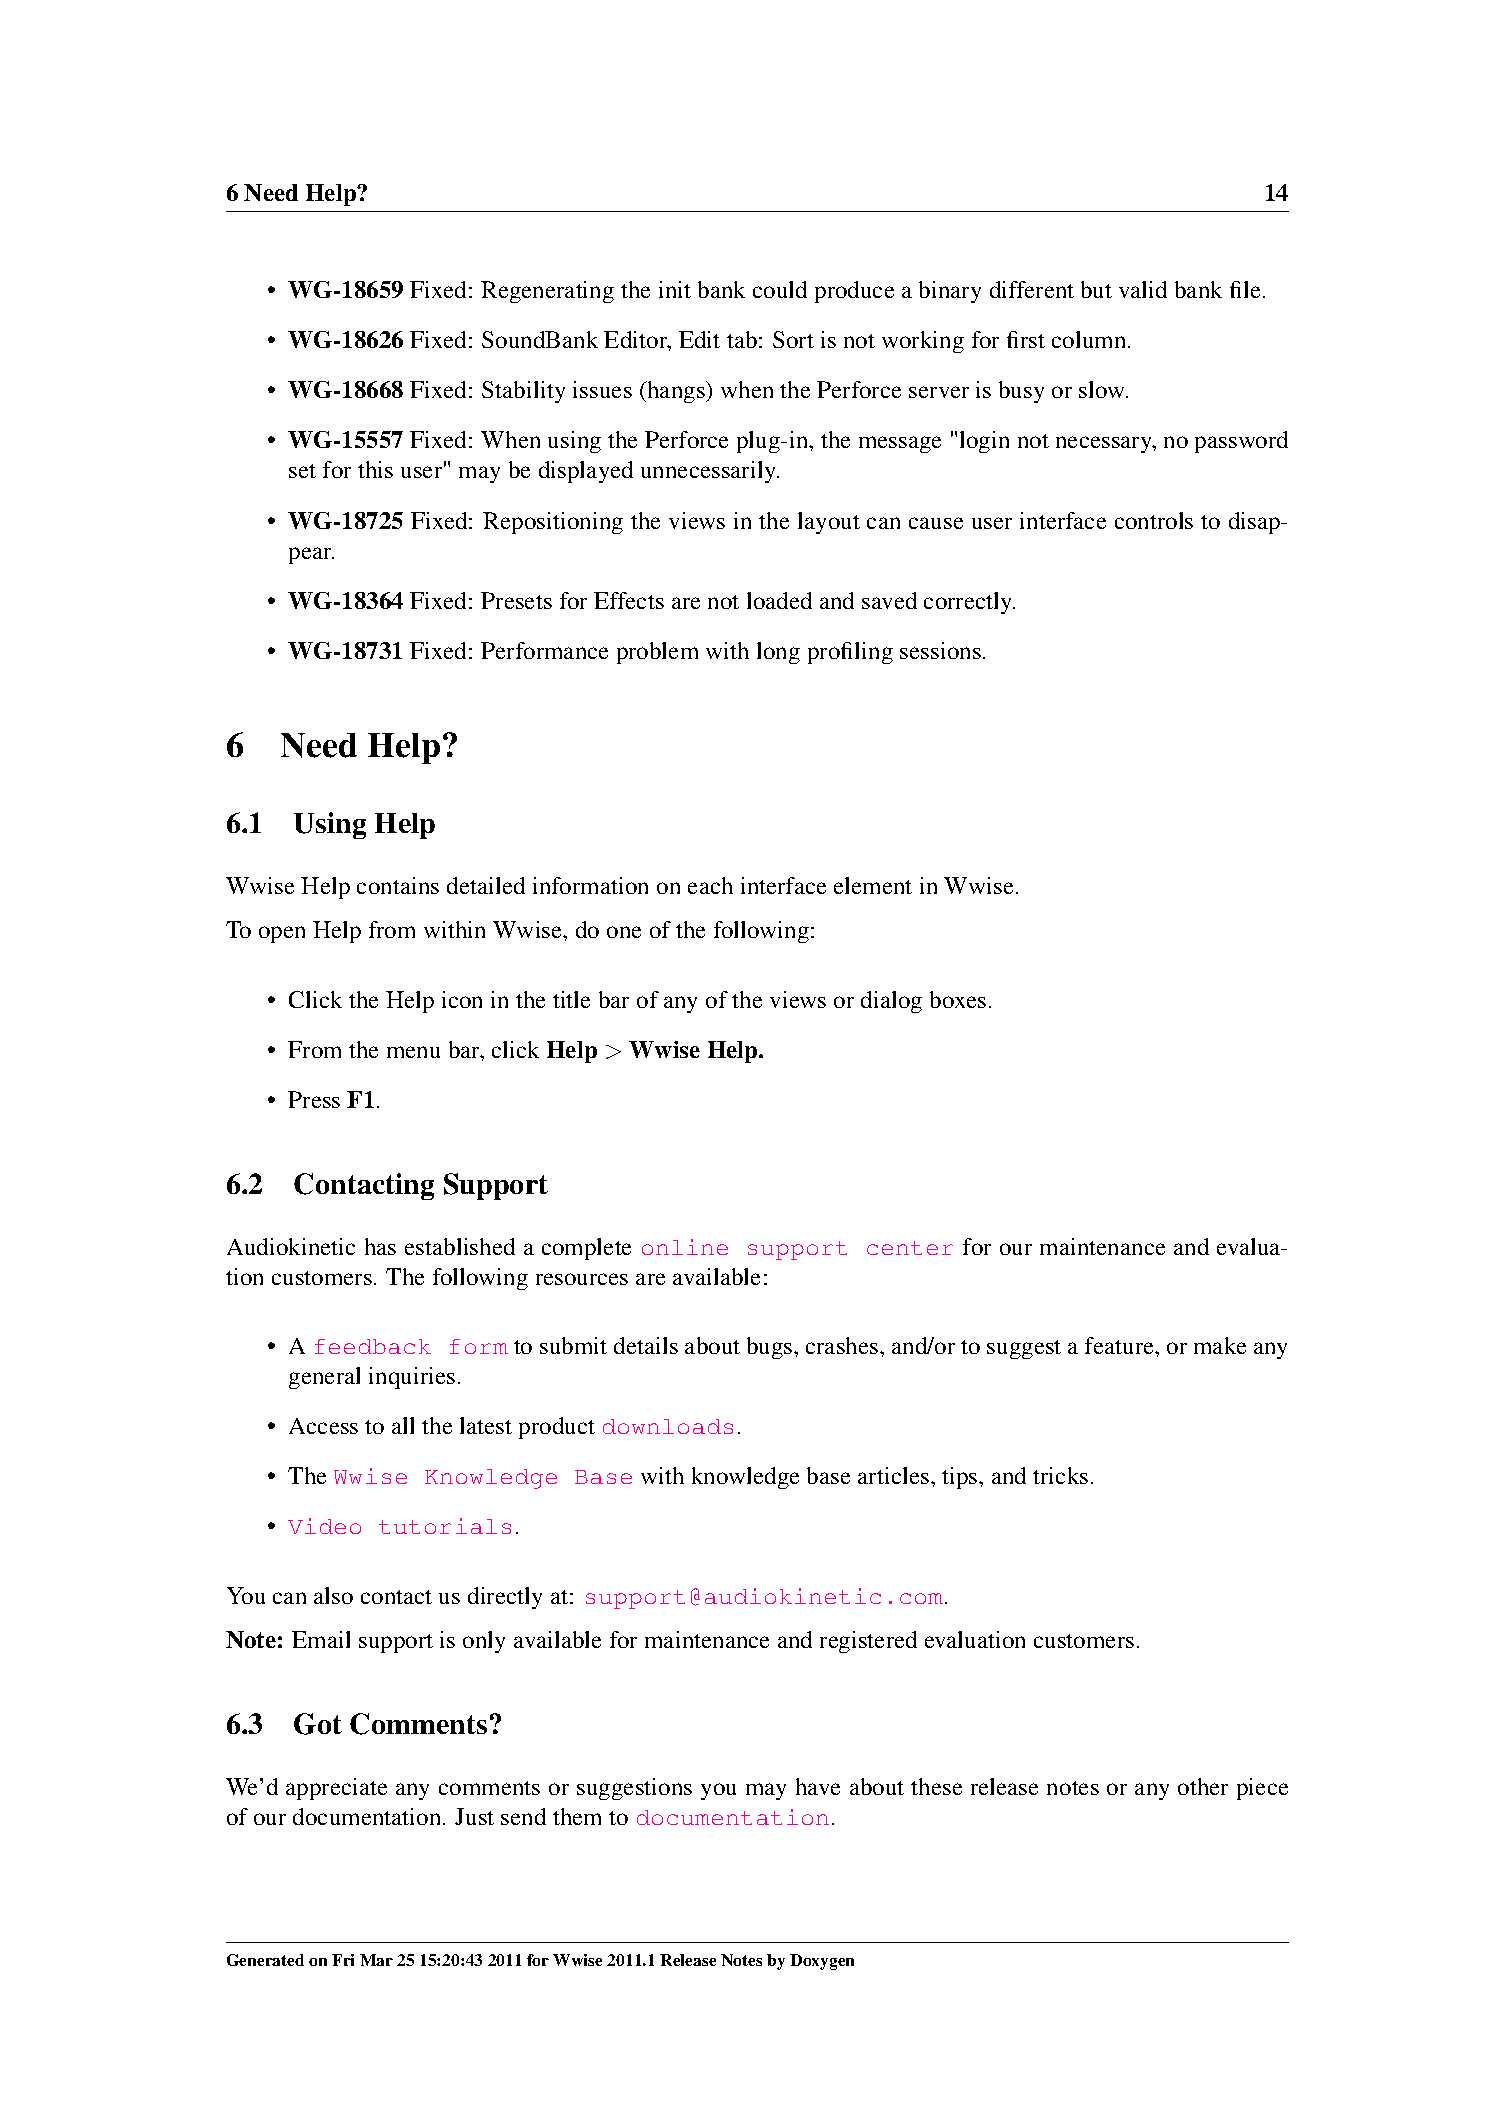  Describe the element at coordinates (523, 392) in the image. I see `Stability` at that location.
